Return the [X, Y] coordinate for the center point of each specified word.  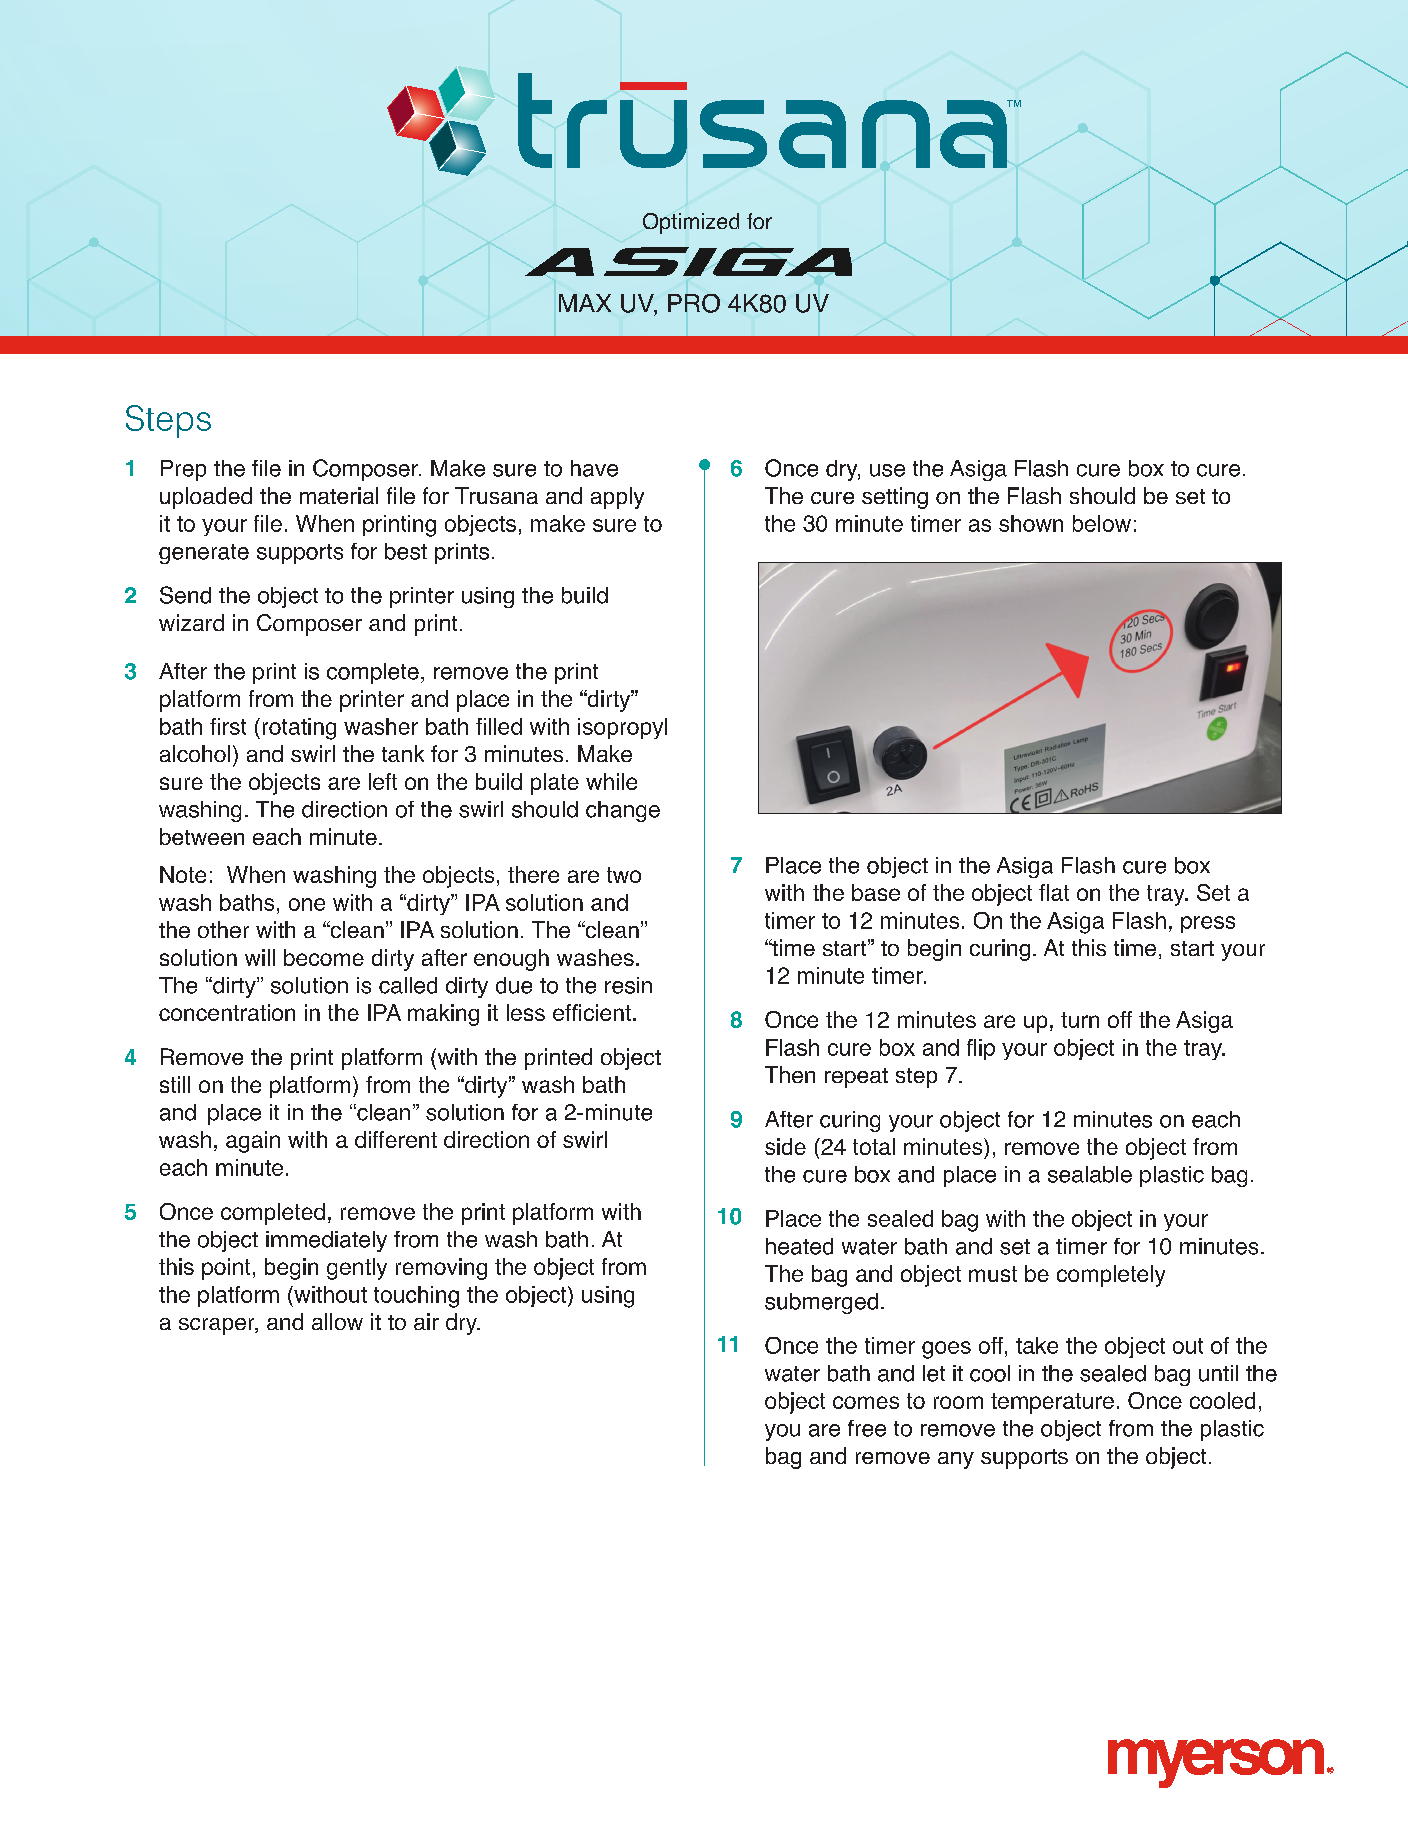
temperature [1052, 1403]
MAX [585, 303]
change [623, 811]
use [887, 470]
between [202, 836]
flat [1054, 892]
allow [337, 1321]
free [867, 1428]
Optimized [691, 223]
